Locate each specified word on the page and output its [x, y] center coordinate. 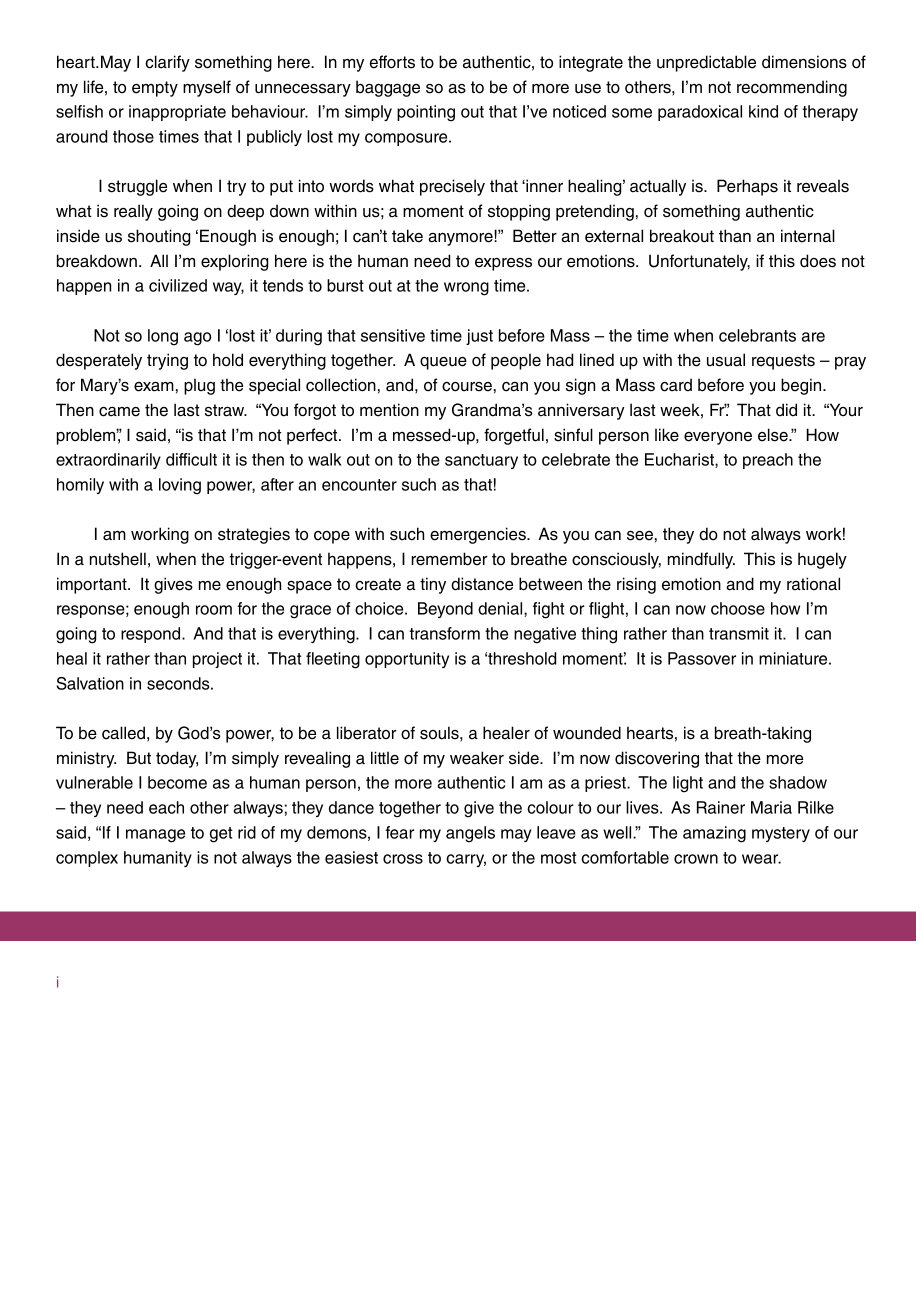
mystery [781, 834]
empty [155, 89]
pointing [426, 113]
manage [155, 836]
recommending [792, 88]
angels [470, 834]
